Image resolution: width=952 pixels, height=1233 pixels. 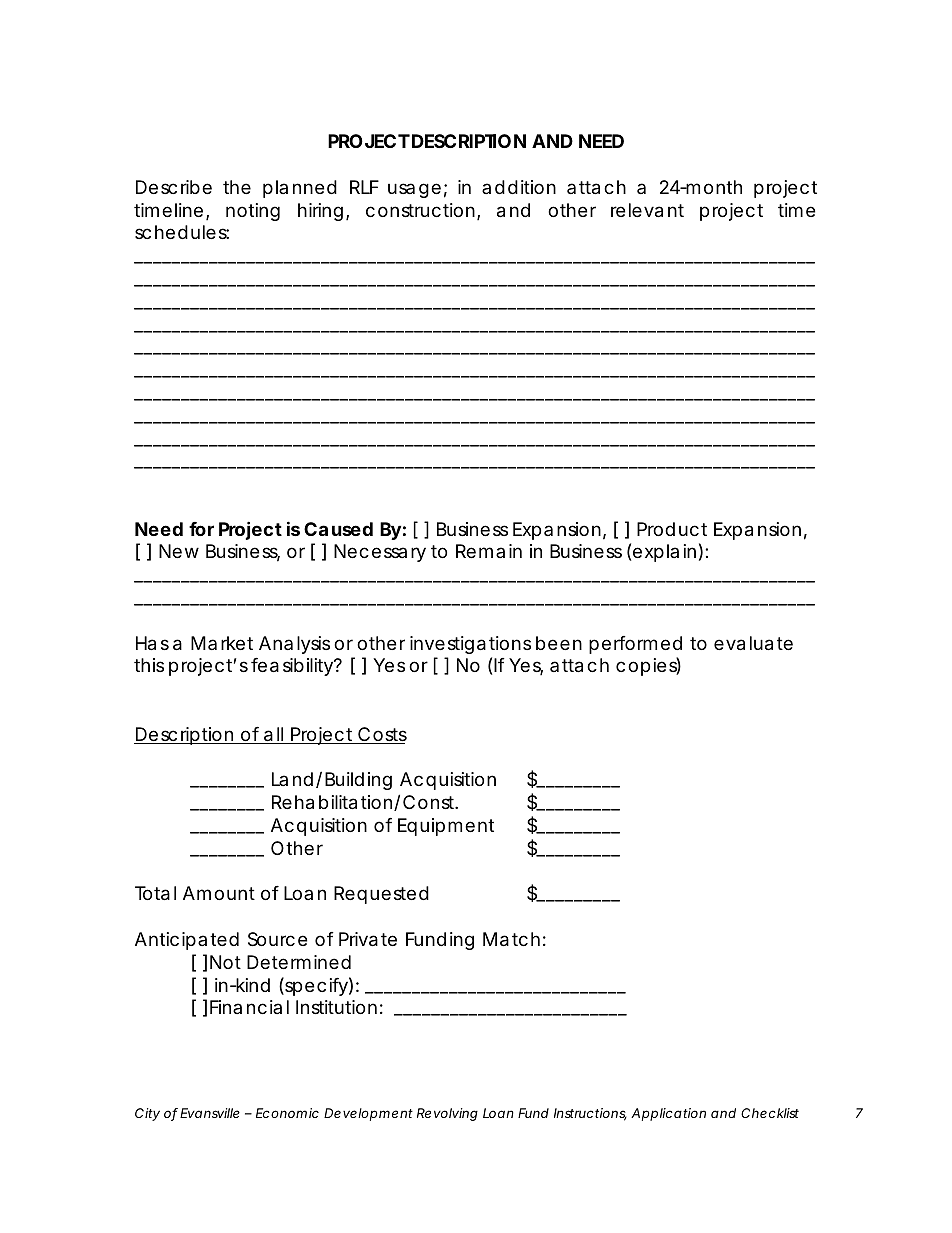 What do you see at coordinates (668, 1114) in the document?
I see `Application` at bounding box center [668, 1114].
